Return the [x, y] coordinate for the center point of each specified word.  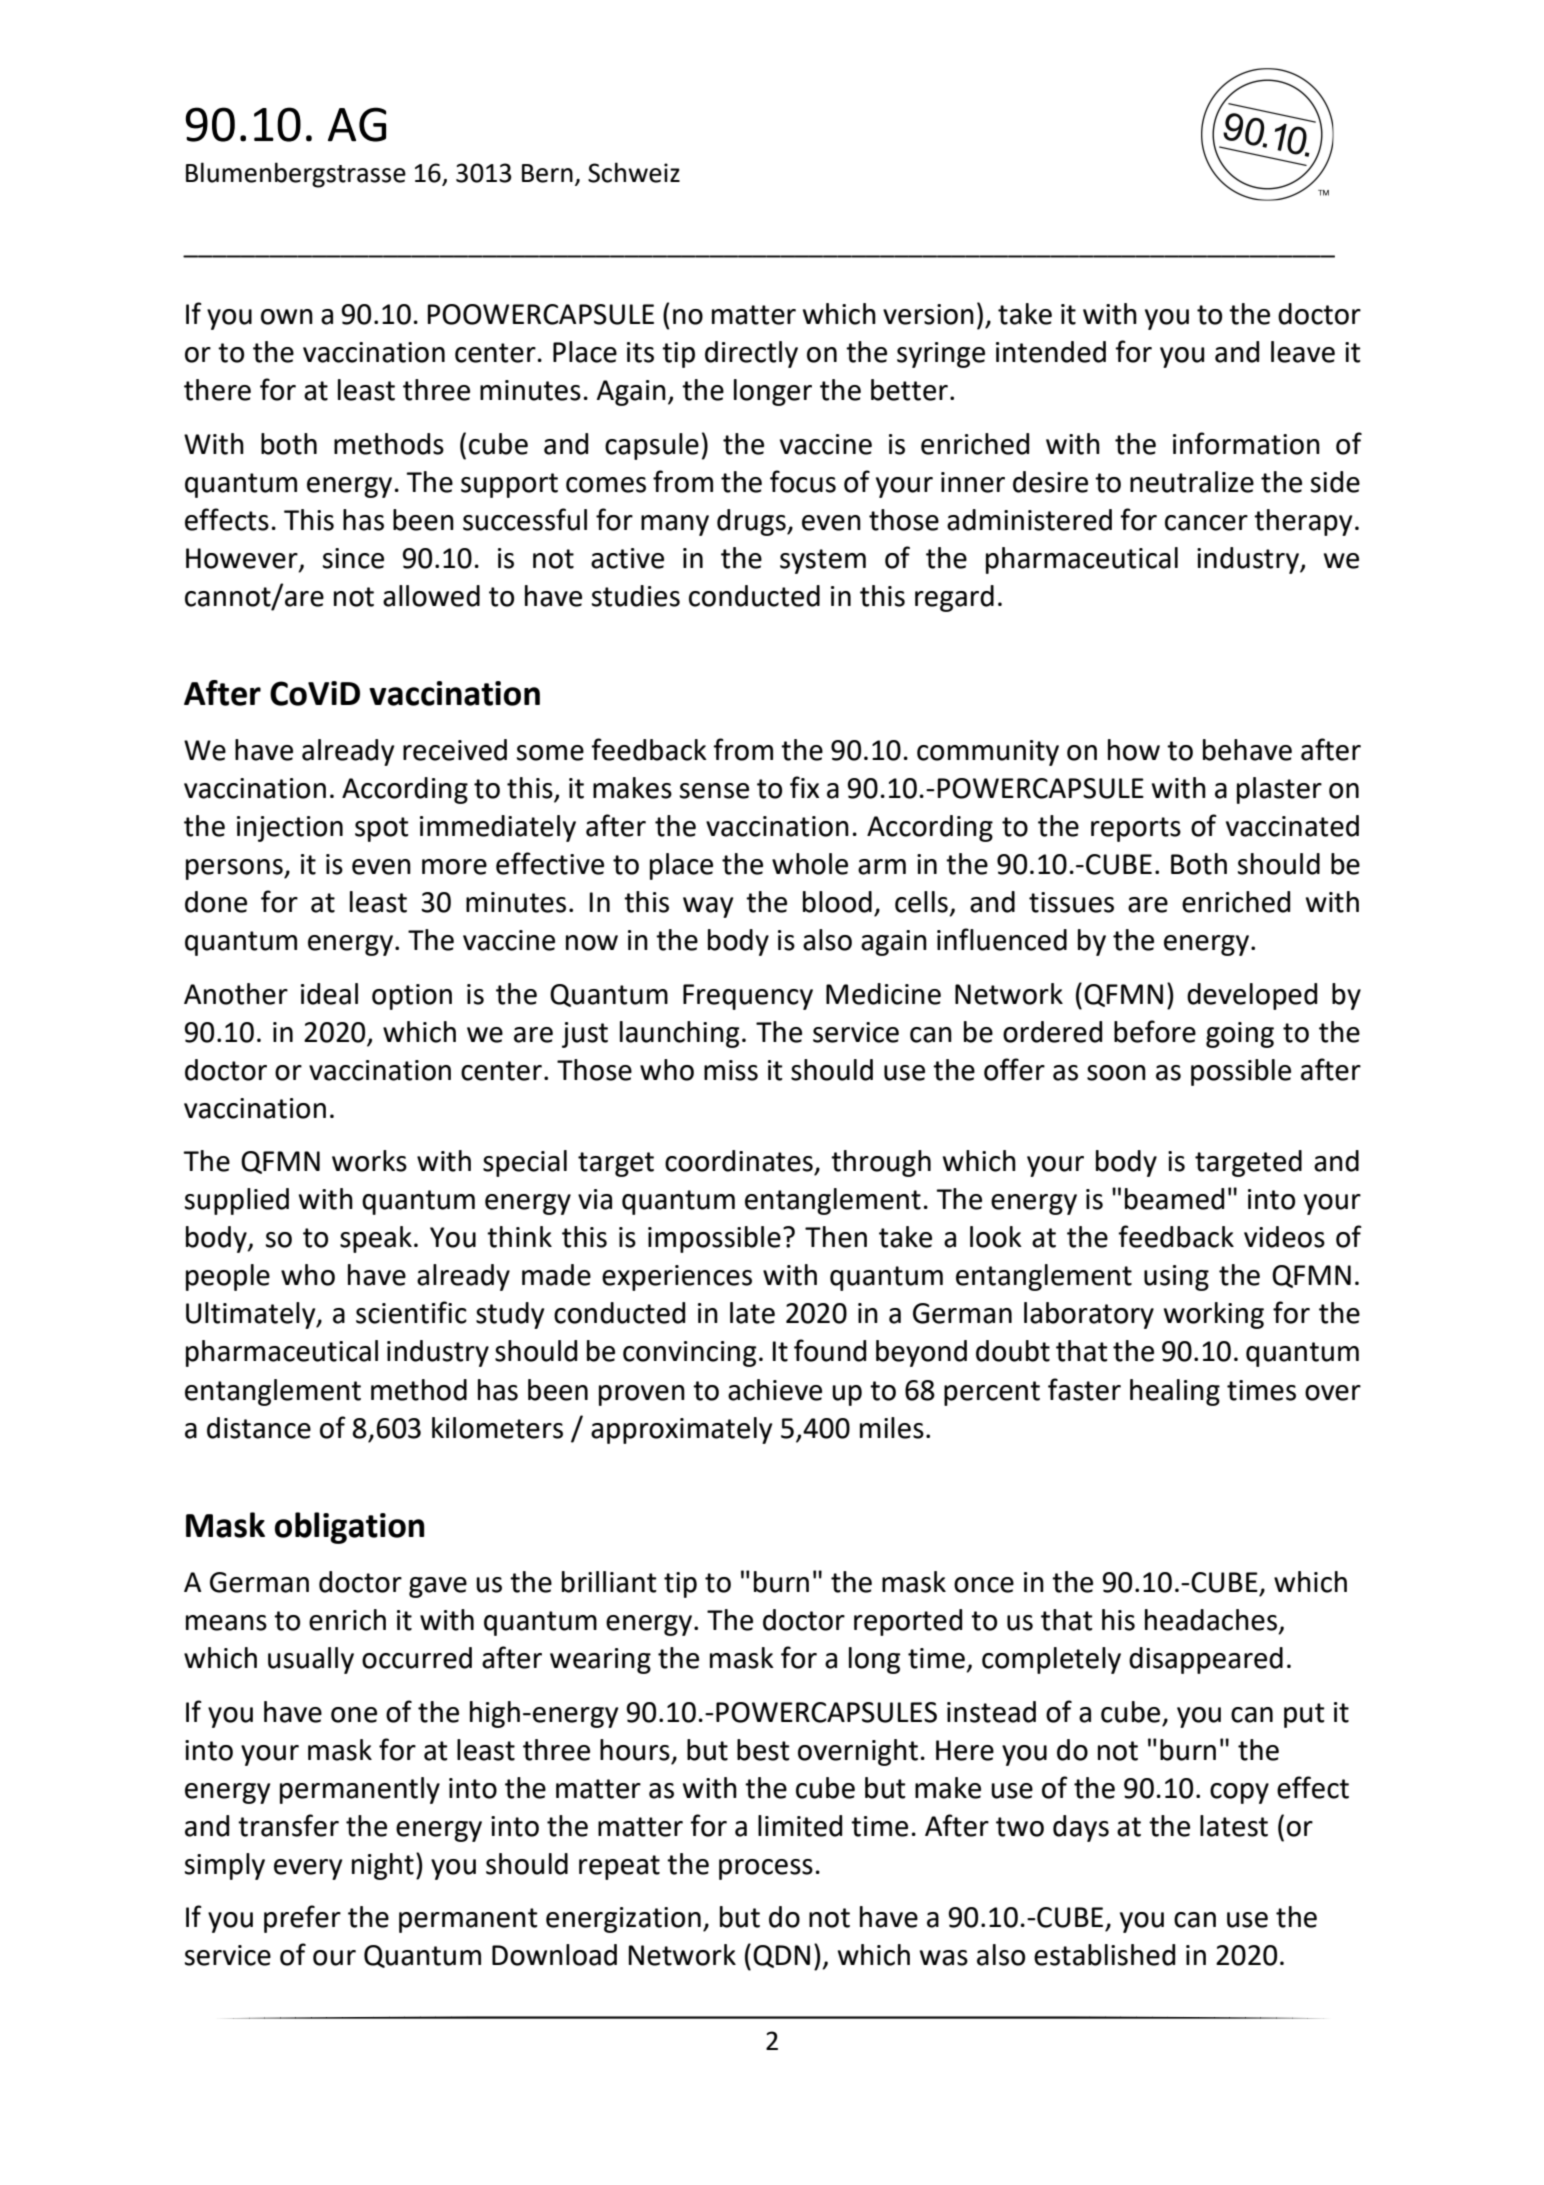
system [823, 561]
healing [1175, 1392]
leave [1303, 352]
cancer [1206, 523]
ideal [329, 994]
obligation [349, 1528]
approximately [682, 1430]
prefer [302, 1919]
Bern [547, 173]
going [1240, 1035]
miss [731, 1070]
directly [751, 354]
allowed [431, 596]
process [766, 1869]
